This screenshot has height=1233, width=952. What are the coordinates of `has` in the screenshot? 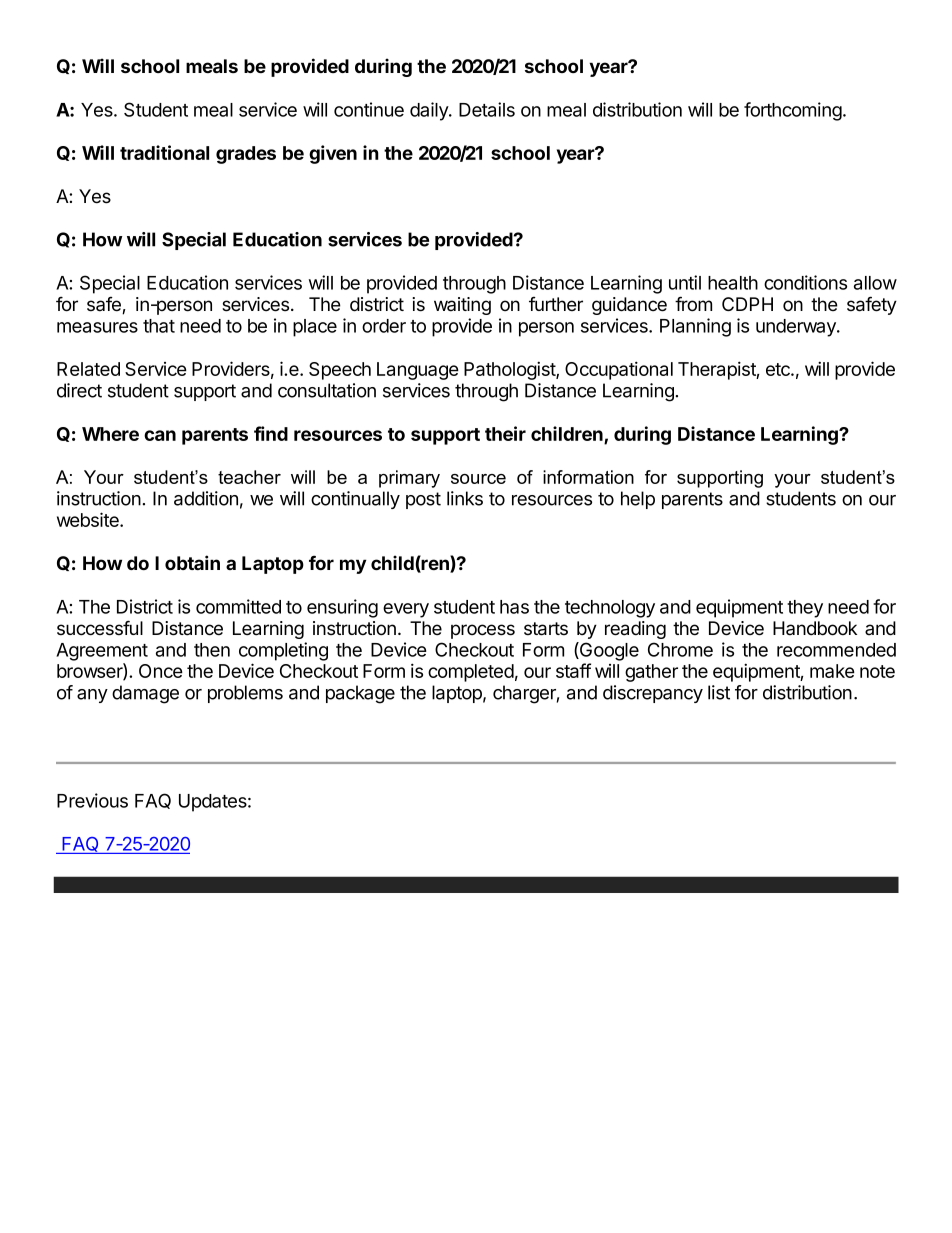 It's located at (514, 607).
